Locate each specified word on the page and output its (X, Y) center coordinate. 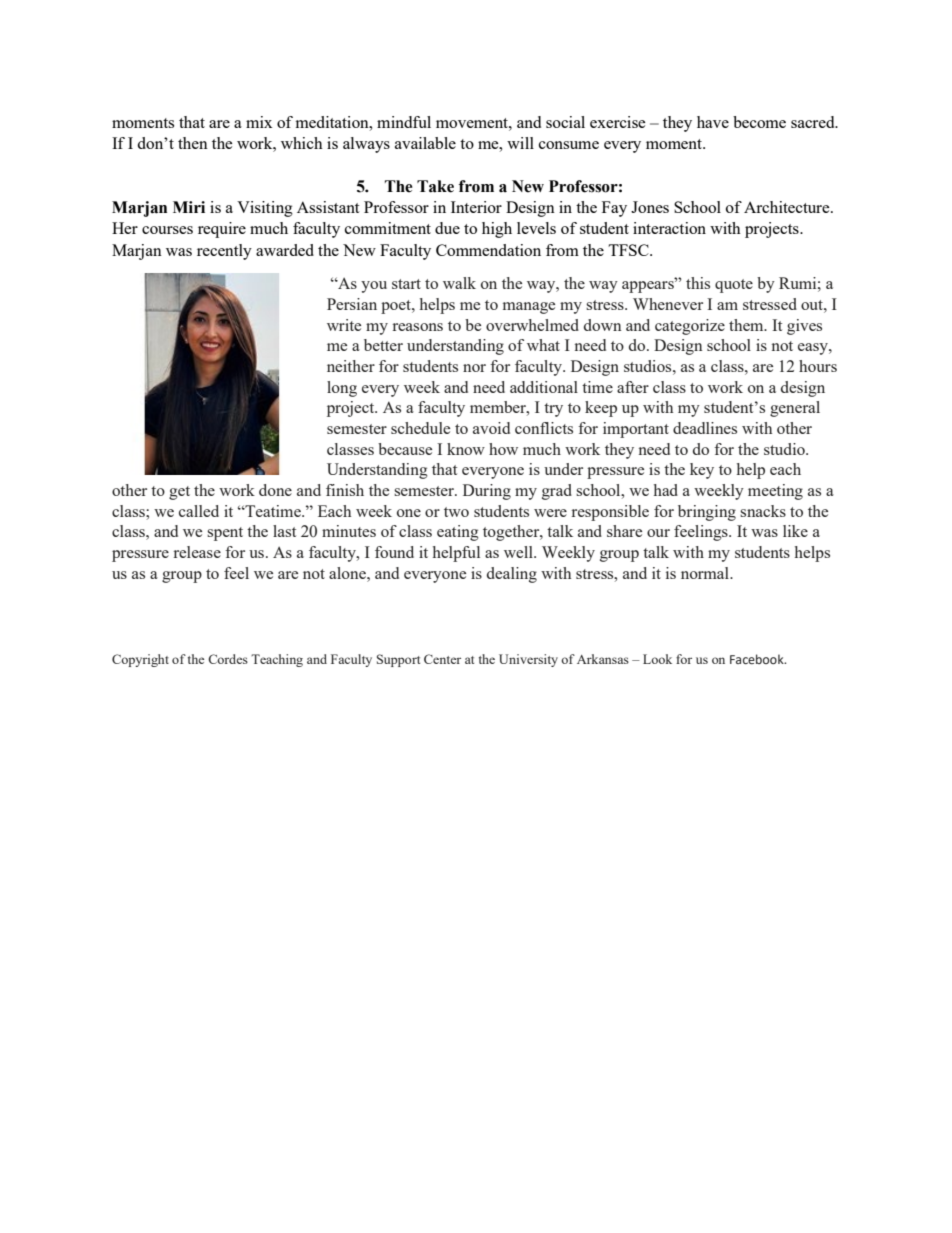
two (456, 512)
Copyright (140, 660)
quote (734, 286)
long (342, 389)
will (520, 143)
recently (224, 252)
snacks (763, 511)
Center (442, 659)
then (193, 143)
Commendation (488, 250)
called (199, 511)
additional (544, 387)
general (795, 409)
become (759, 122)
